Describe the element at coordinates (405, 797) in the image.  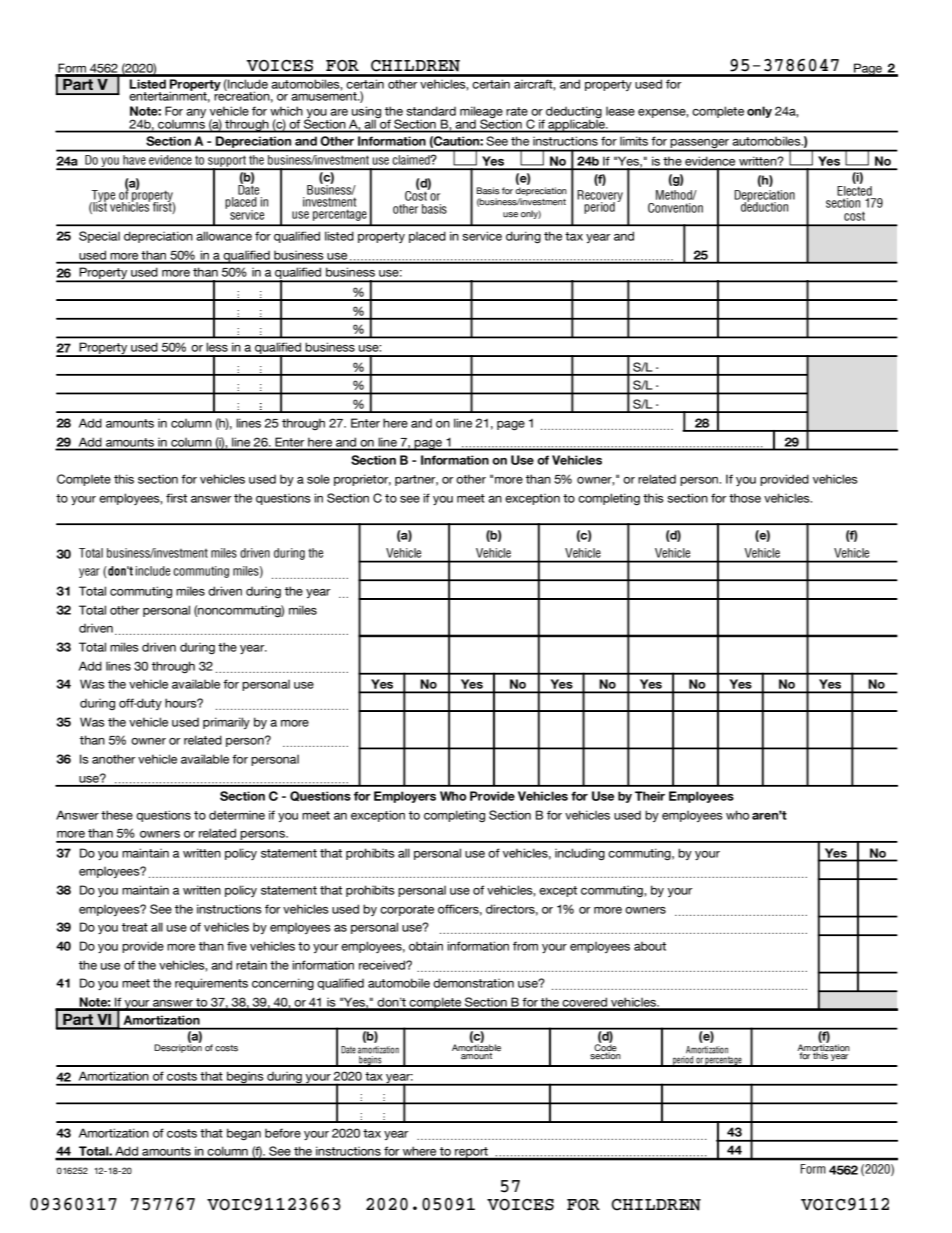
I see `Employers` at that location.
